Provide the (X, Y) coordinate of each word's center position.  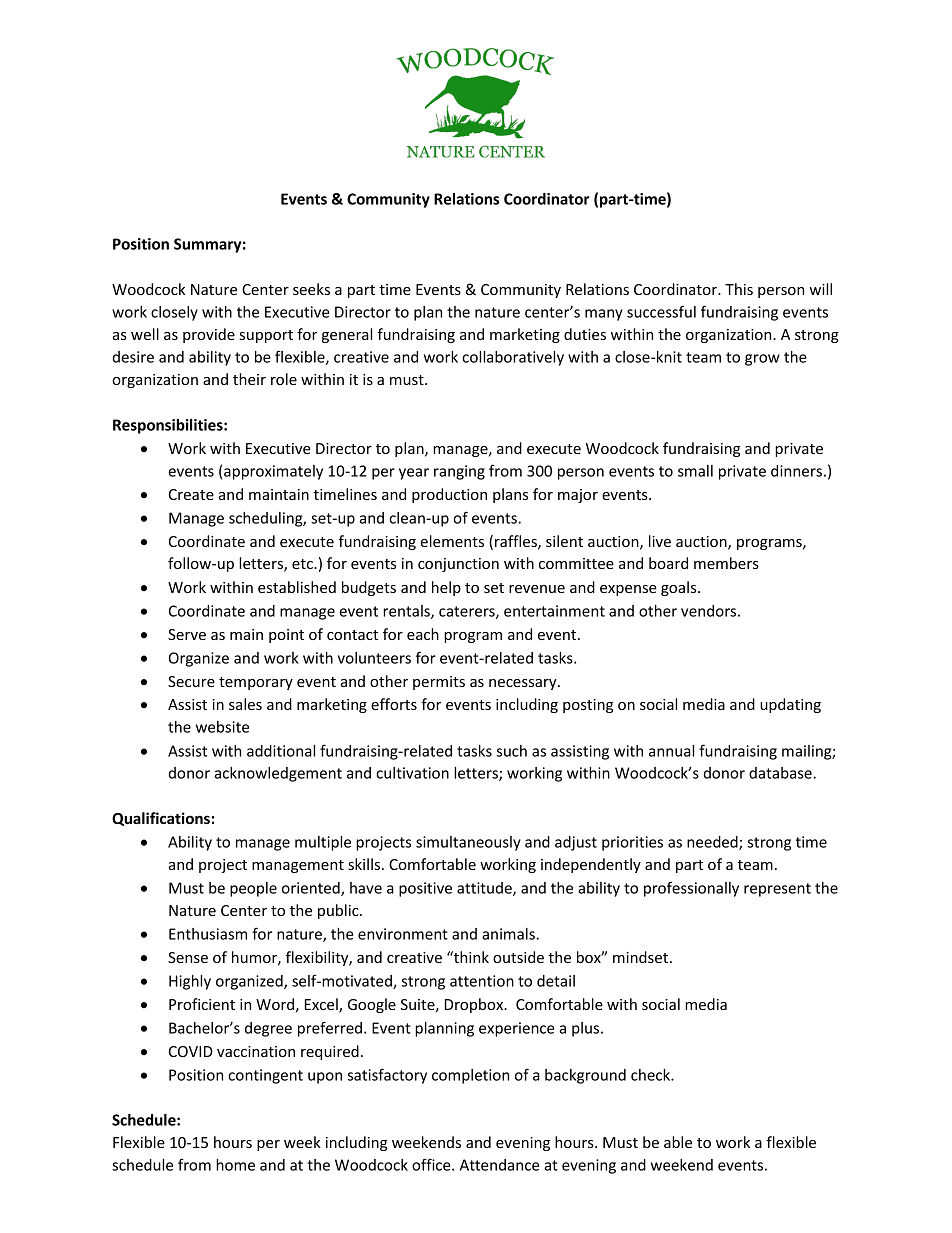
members (726, 563)
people (253, 889)
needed (713, 843)
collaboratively (513, 358)
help (446, 588)
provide (209, 335)
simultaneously (468, 843)
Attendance (500, 1165)
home (235, 1165)
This (739, 289)
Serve (187, 634)
